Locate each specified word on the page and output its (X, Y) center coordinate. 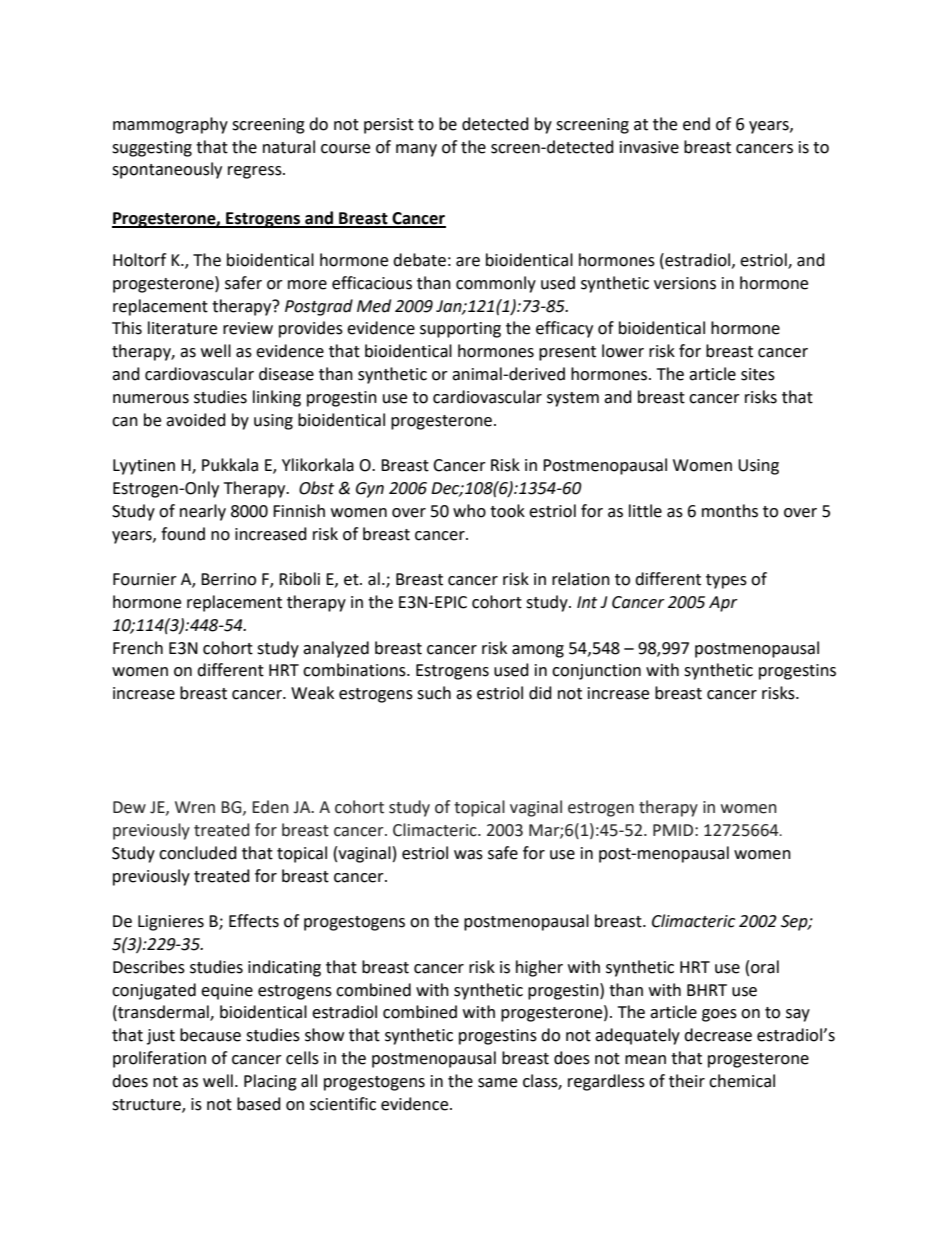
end (696, 124)
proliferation (159, 1059)
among (538, 651)
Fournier (145, 579)
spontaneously (167, 170)
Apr (723, 604)
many (416, 150)
